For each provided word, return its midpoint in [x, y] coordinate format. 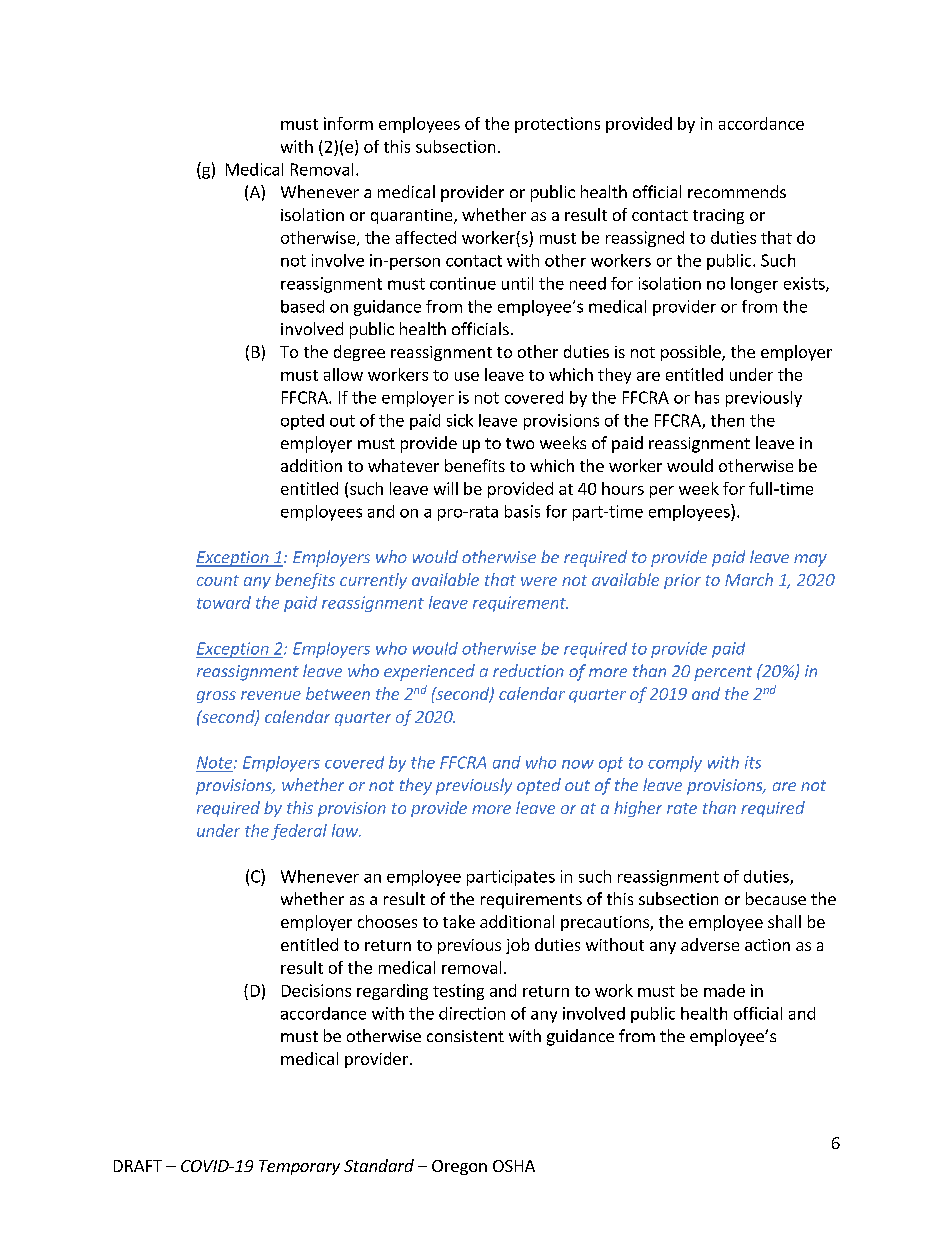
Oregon [459, 1167]
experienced [429, 672]
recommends [737, 191]
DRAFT [138, 1166]
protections [557, 125]
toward [224, 602]
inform [348, 123]
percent [723, 673]
